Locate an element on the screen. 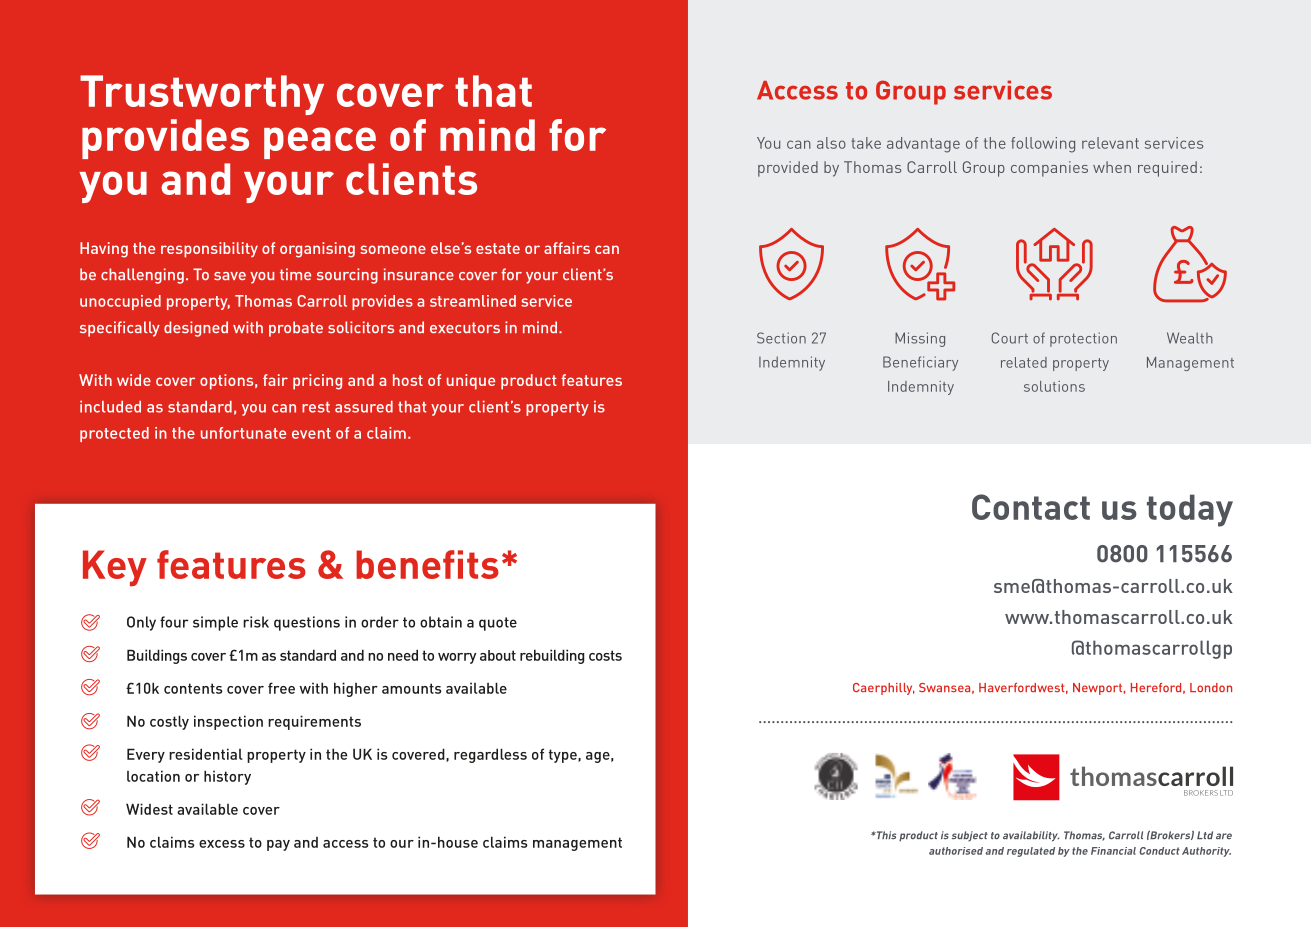  excess is located at coordinates (222, 844).
